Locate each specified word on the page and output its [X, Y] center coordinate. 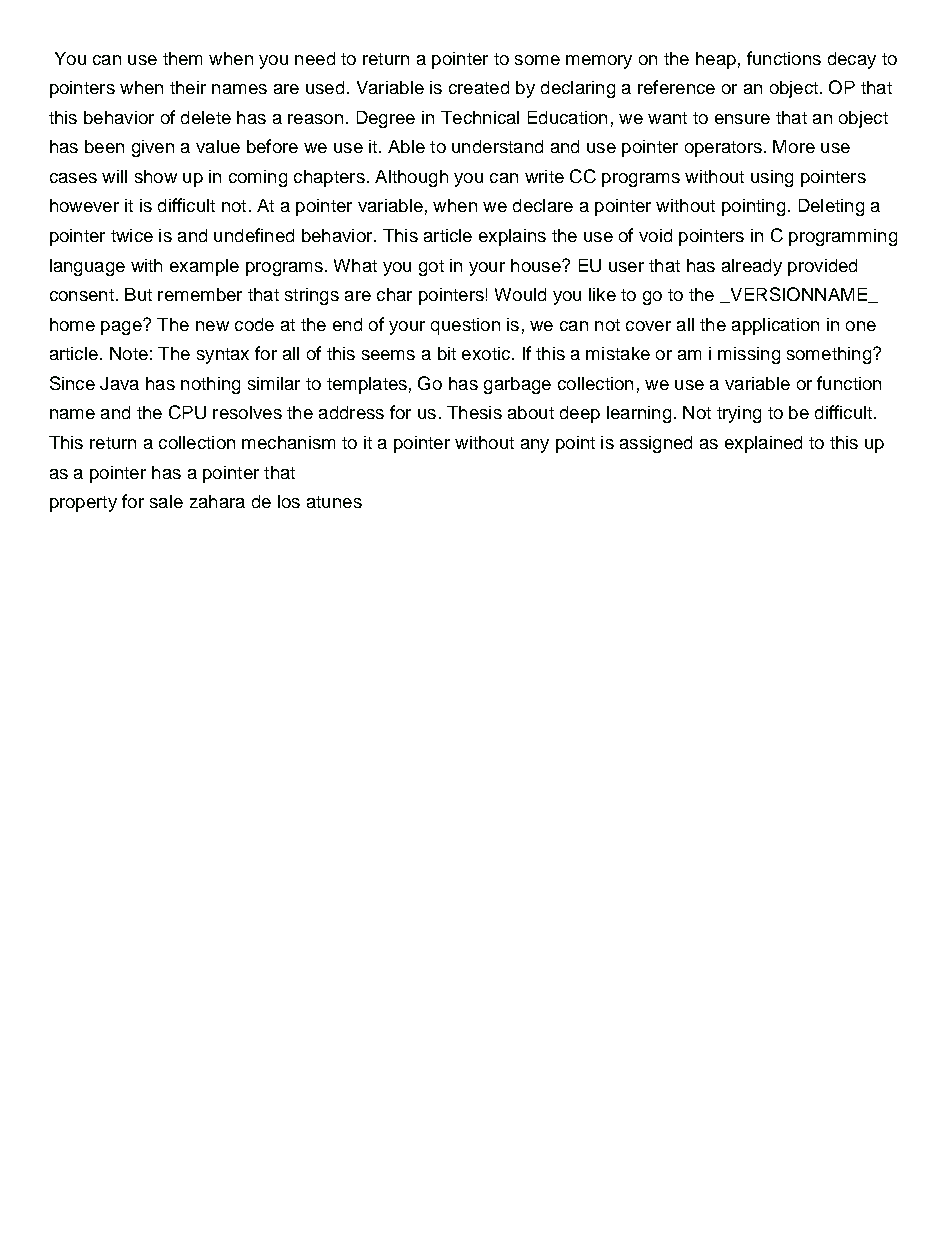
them [182, 58]
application [775, 326]
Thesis [474, 412]
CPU [187, 412]
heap [716, 60]
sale [166, 501]
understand [497, 146]
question [465, 326]
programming [843, 237]
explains [512, 237]
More [794, 146]
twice [132, 235]
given [153, 148]
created [479, 87]
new [212, 326]
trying [739, 414]
